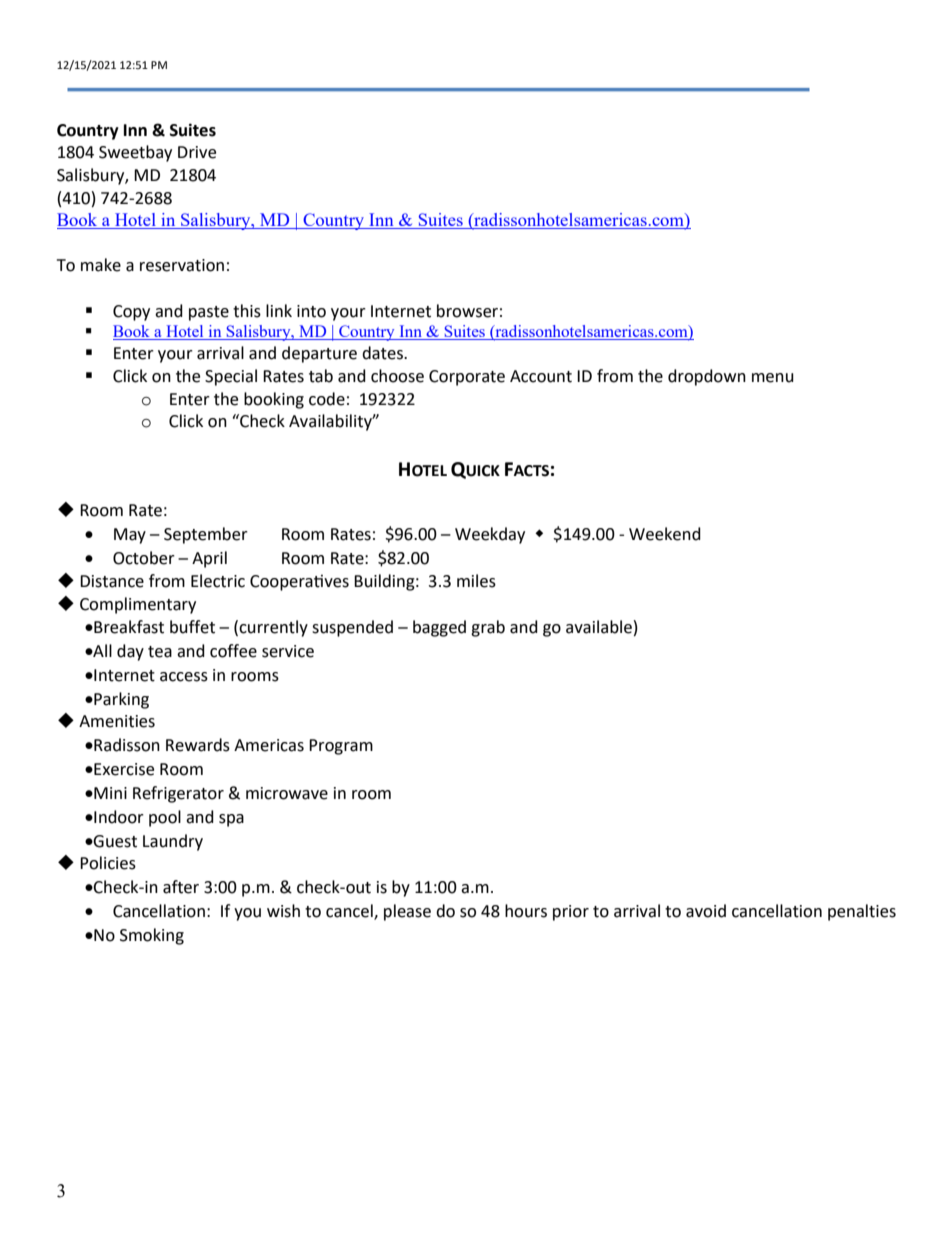 The height and width of the page is (1233, 952). I want to click on available, so click(599, 627).
